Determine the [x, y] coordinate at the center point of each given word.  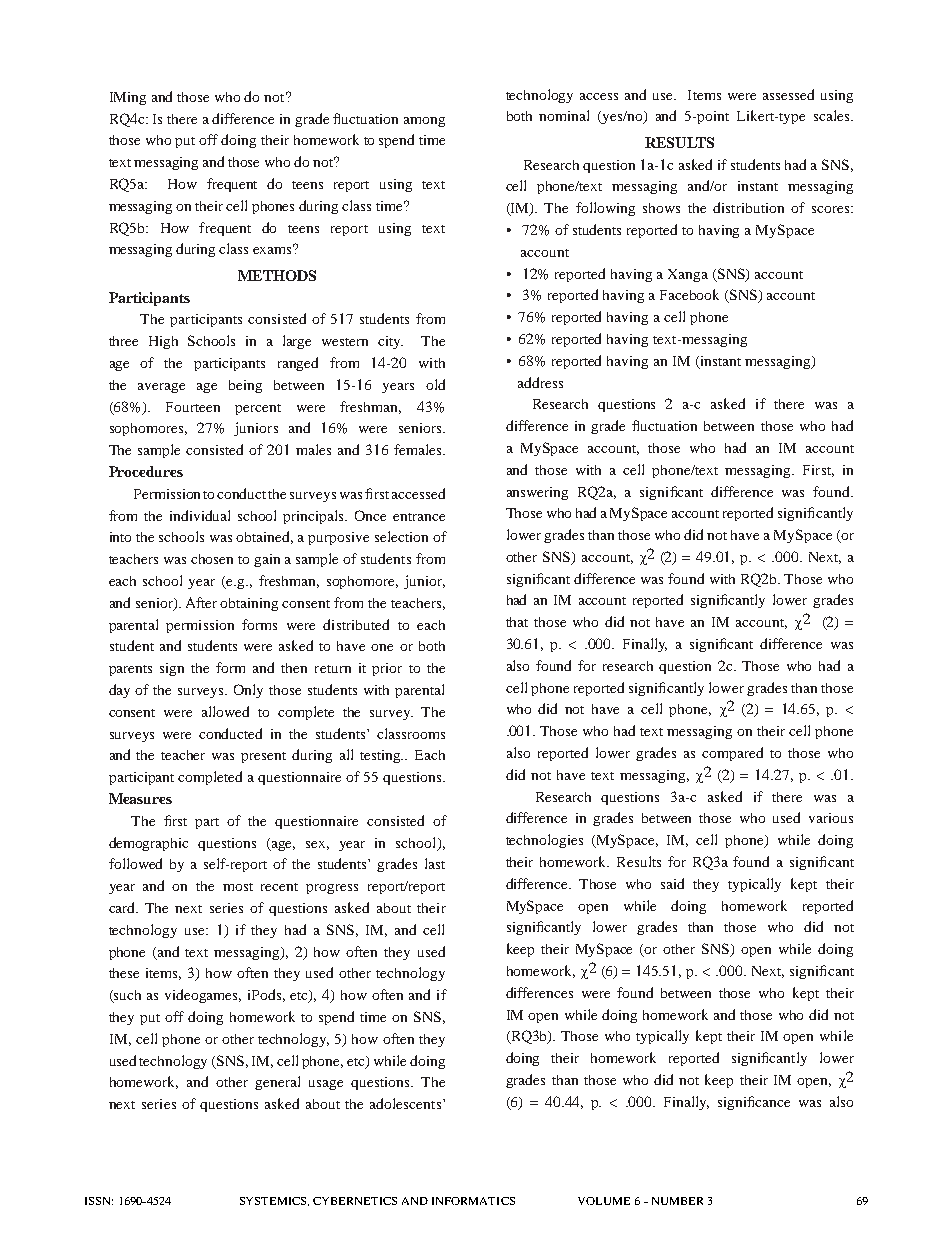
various [831, 818]
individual [200, 515]
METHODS [277, 275]
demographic [148, 844]
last [435, 863]
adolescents [407, 1103]
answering [537, 493]
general [277, 1083]
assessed [788, 94]
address [540, 382]
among [424, 122]
